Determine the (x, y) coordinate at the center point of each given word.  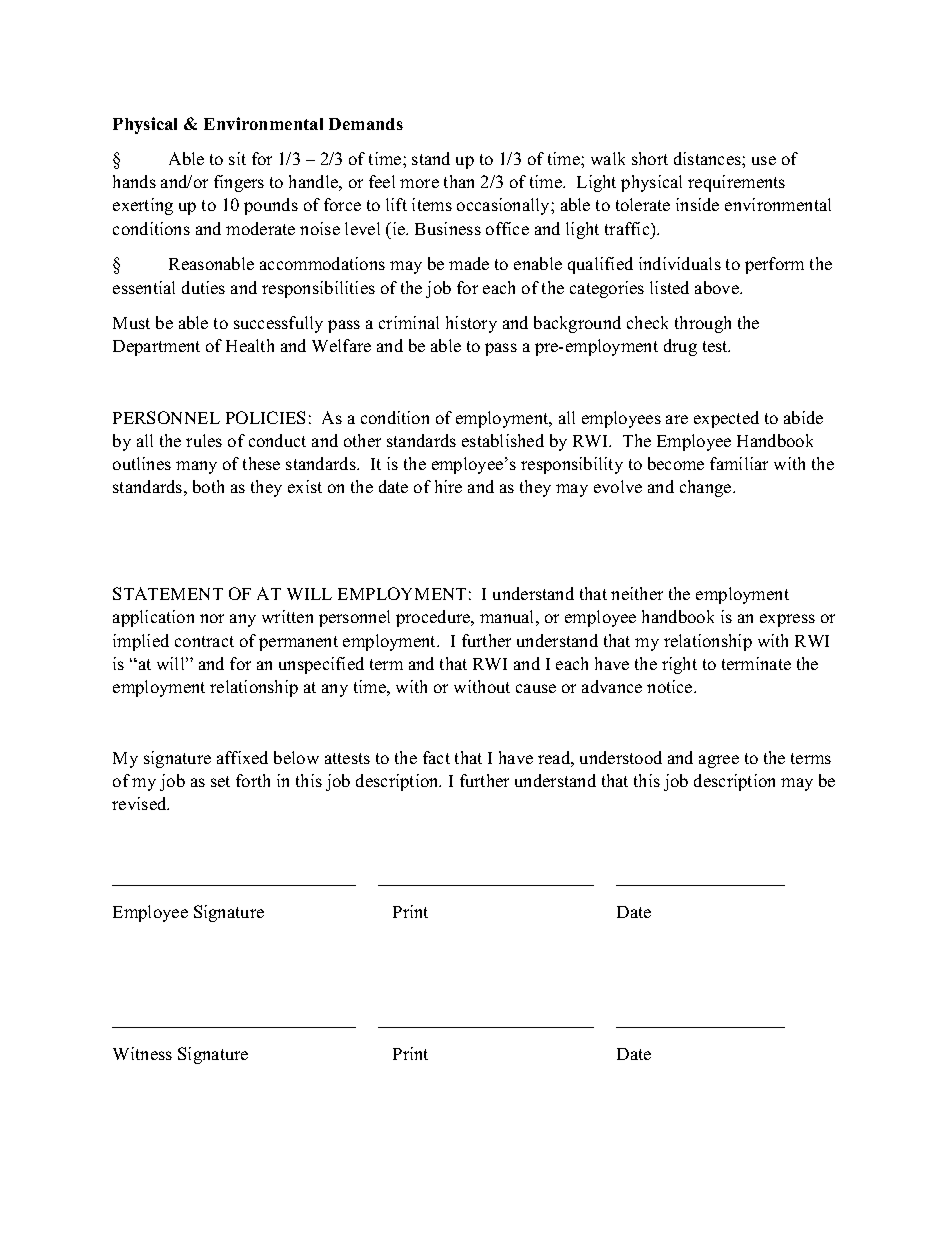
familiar (739, 463)
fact (436, 757)
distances (708, 158)
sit (237, 158)
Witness (142, 1053)
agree (719, 761)
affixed (242, 757)
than (459, 181)
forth (253, 780)
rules (204, 440)
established (503, 440)
